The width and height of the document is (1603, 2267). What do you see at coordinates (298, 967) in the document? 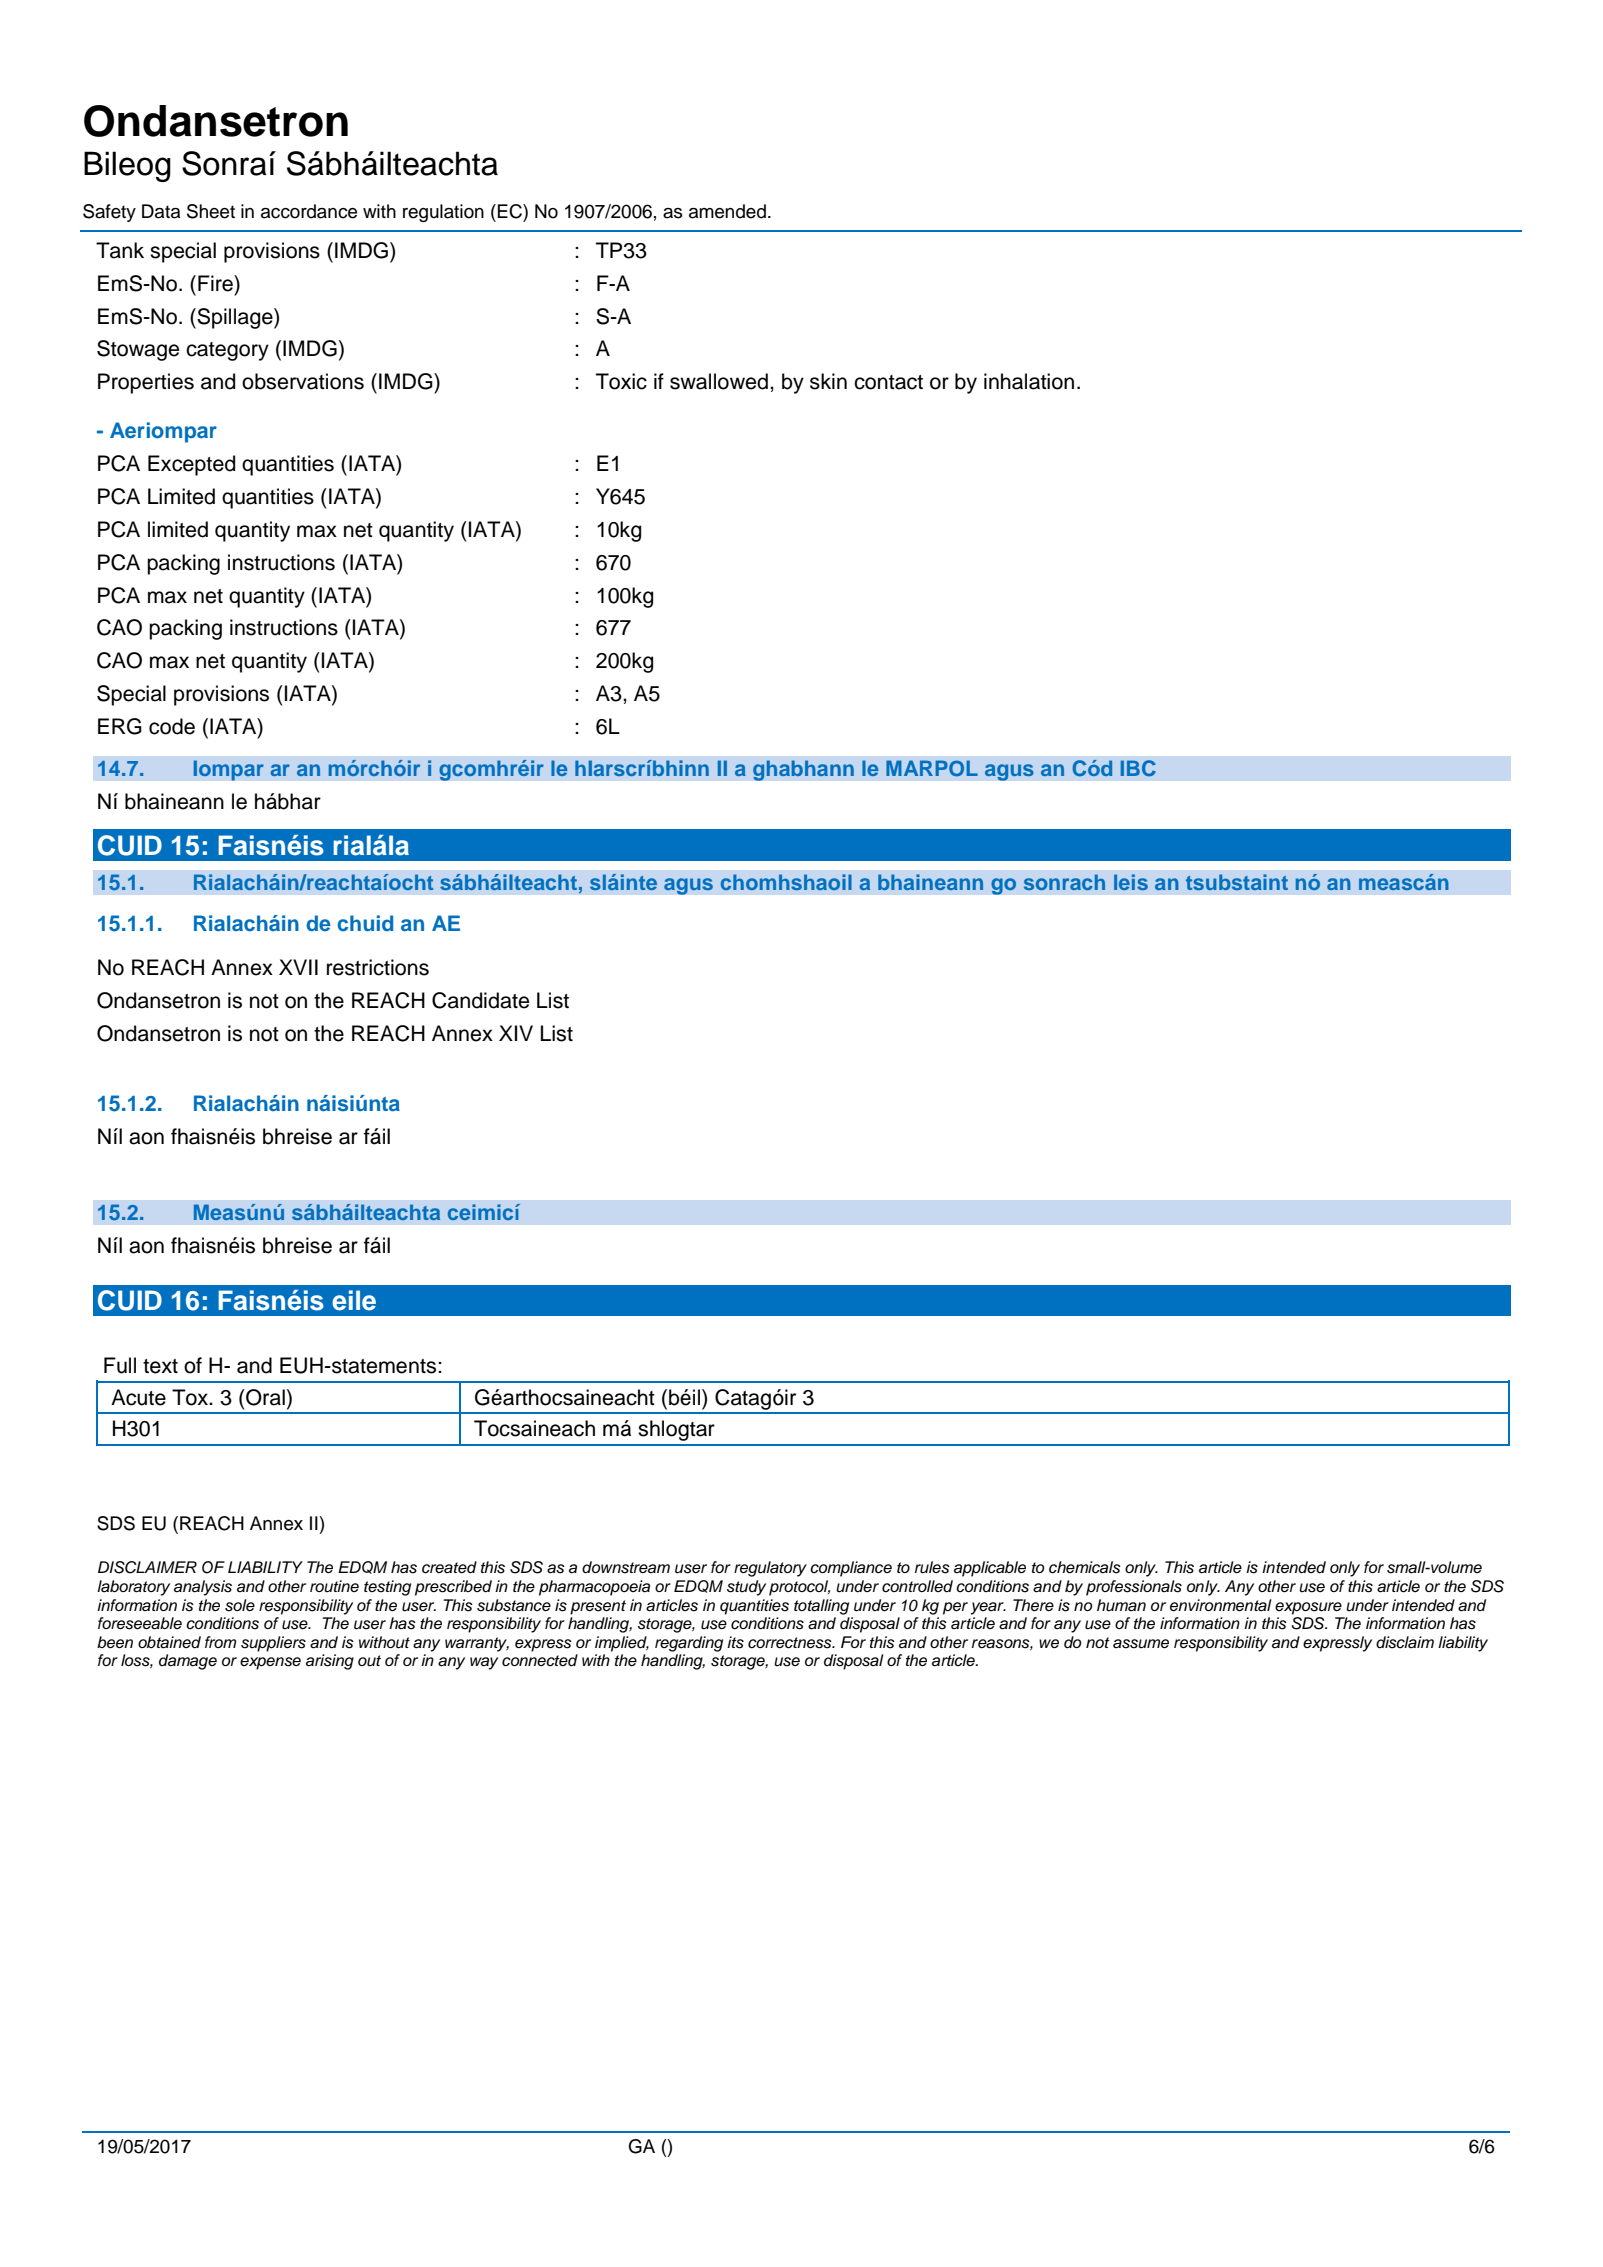
I see `XVII` at bounding box center [298, 967].
